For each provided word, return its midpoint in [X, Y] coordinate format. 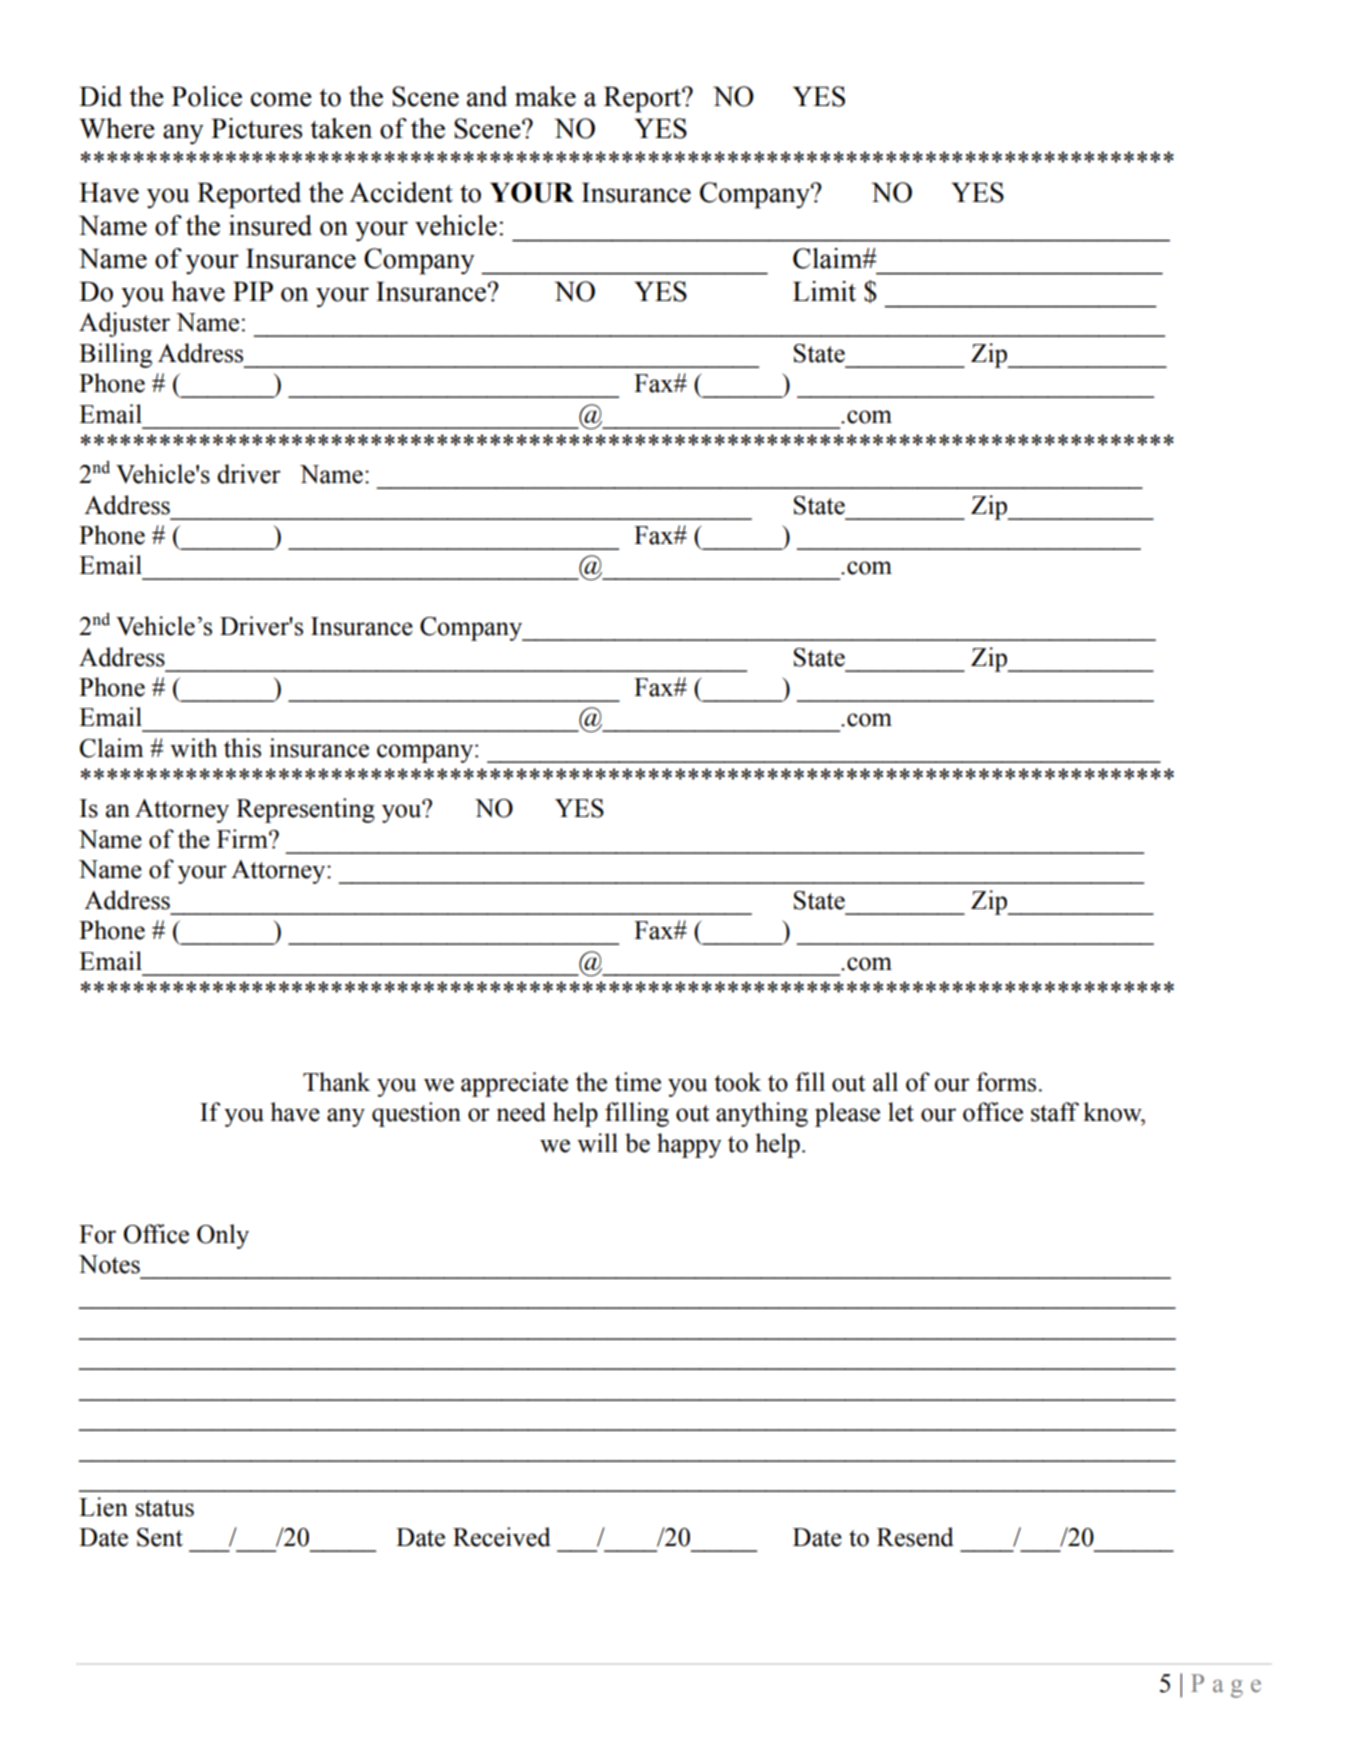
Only [223, 1236]
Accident [401, 192]
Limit [824, 291]
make [545, 96]
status [165, 1508]
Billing [115, 355]
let [901, 1112]
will [597, 1143]
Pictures [256, 128]
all [885, 1082]
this [242, 748]
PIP [253, 291]
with [193, 748]
